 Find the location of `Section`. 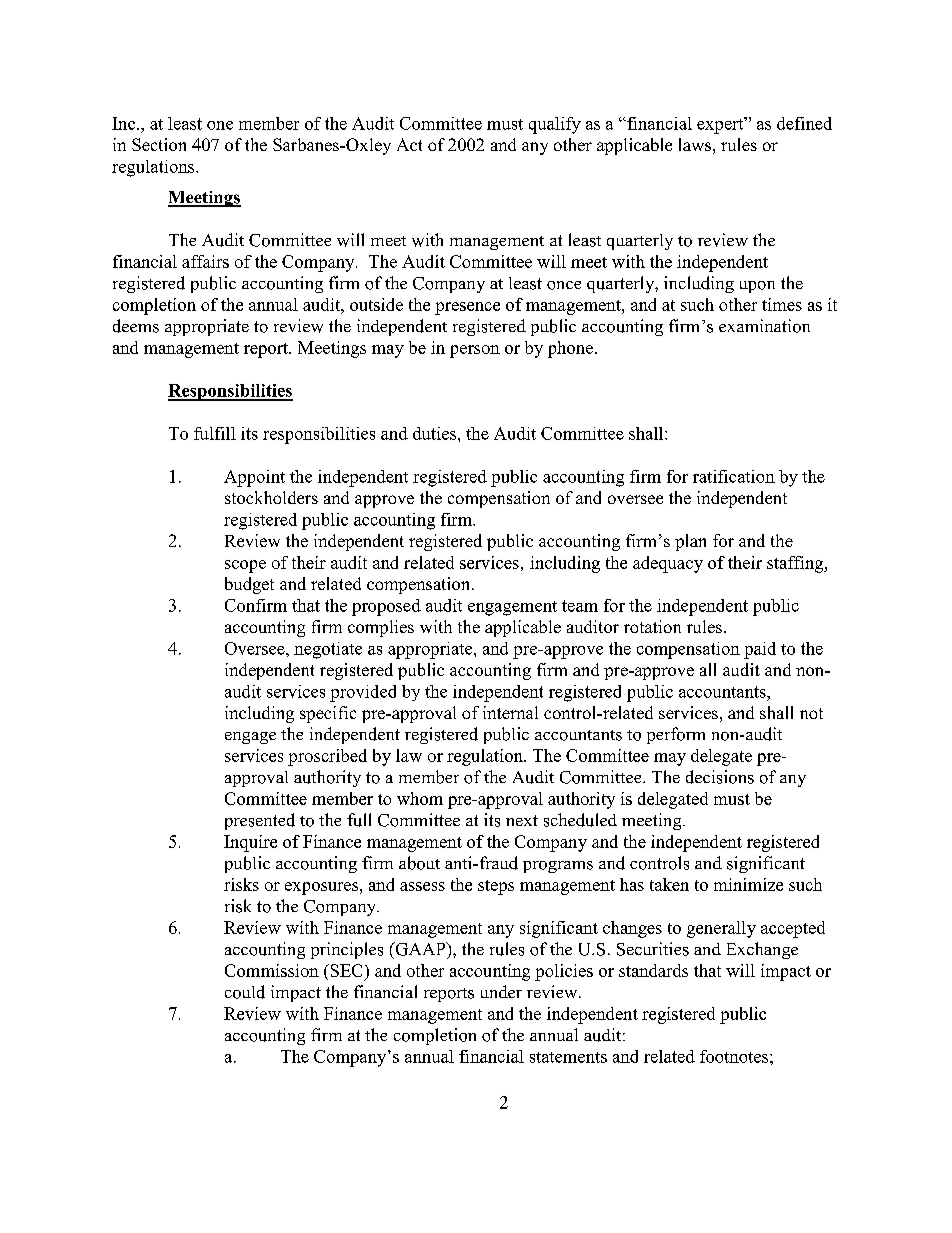

Section is located at coordinates (159, 144).
